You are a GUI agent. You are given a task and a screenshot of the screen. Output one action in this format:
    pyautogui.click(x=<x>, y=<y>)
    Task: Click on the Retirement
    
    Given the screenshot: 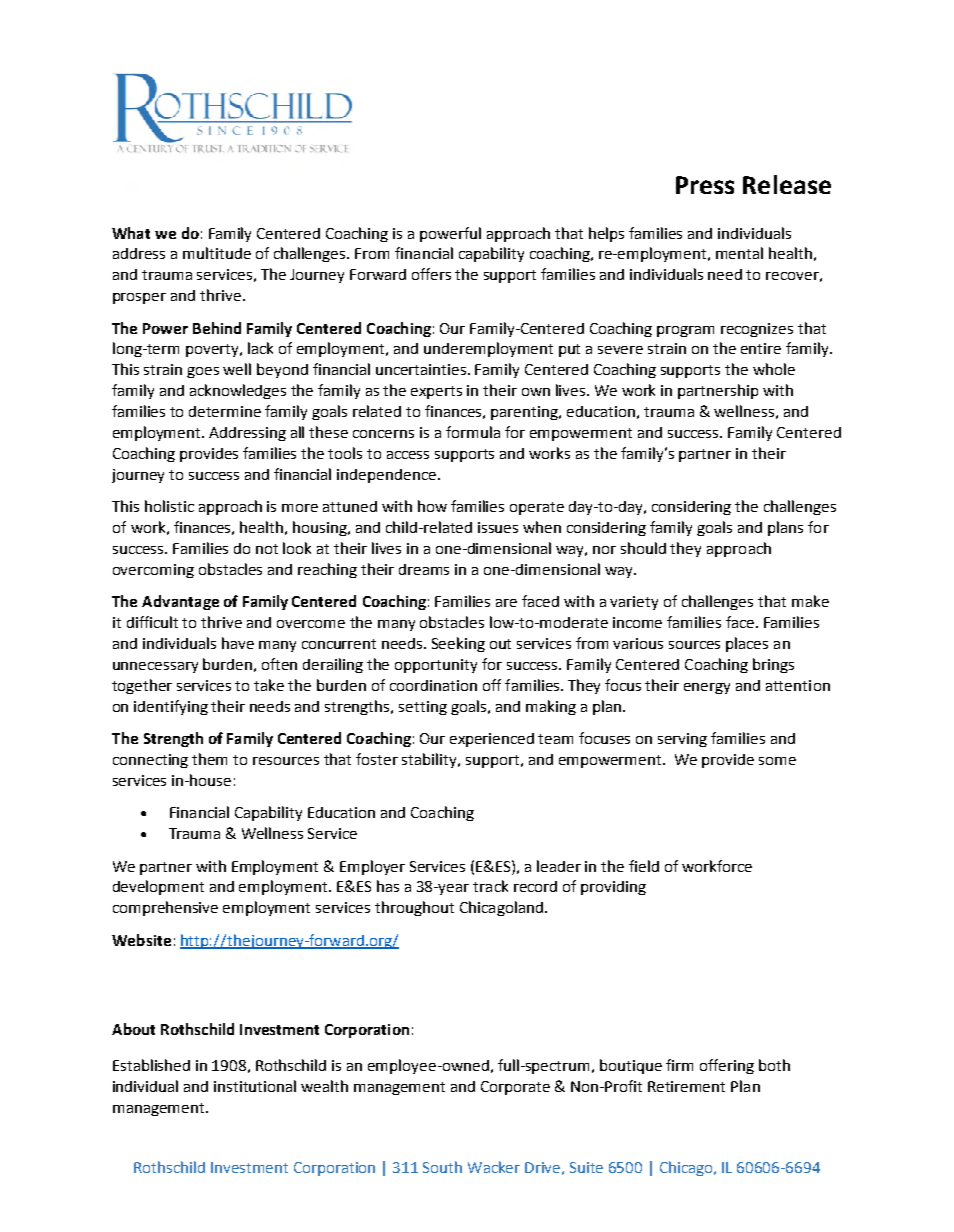 What is the action you would take?
    pyautogui.click(x=686, y=1086)
